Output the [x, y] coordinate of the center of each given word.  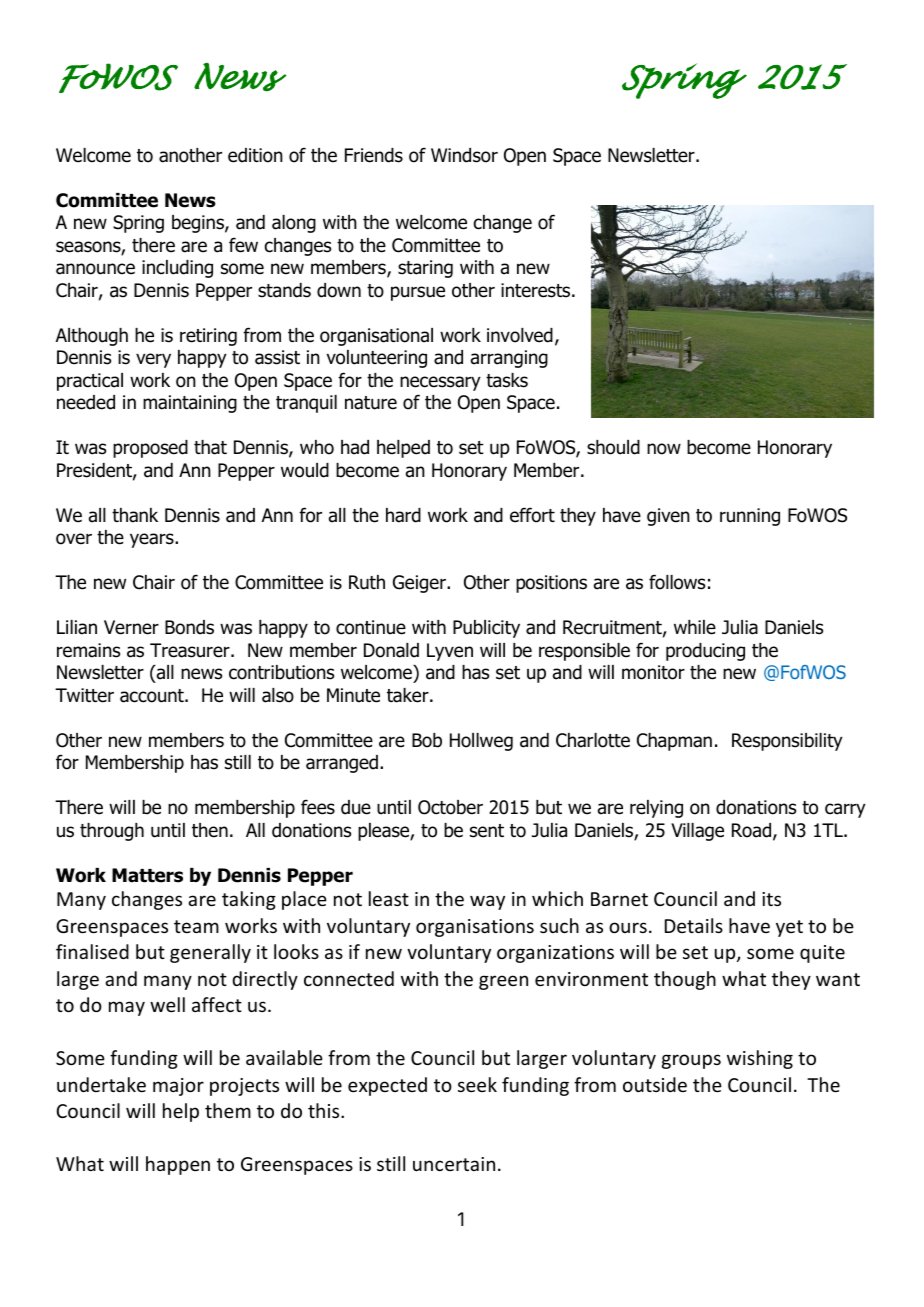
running [750, 517]
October [450, 807]
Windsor [464, 155]
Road [753, 831]
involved [520, 335]
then [210, 830]
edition [255, 155]
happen [178, 1165]
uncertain [454, 1164]
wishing [760, 1059]
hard [403, 515]
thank [135, 515]
